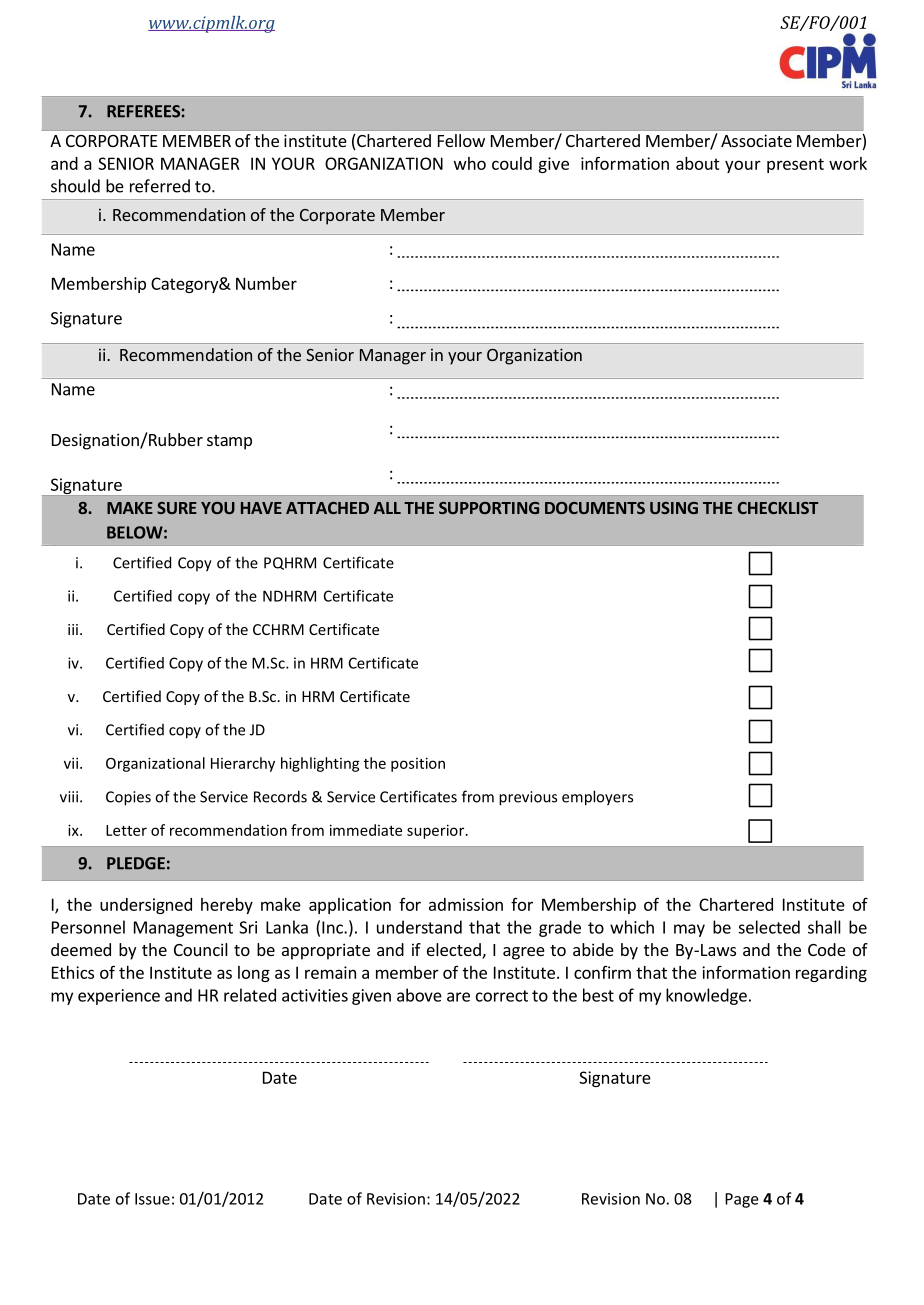 This page has height=1305, width=924. What do you see at coordinates (470, 163) in the page?
I see `who` at bounding box center [470, 163].
